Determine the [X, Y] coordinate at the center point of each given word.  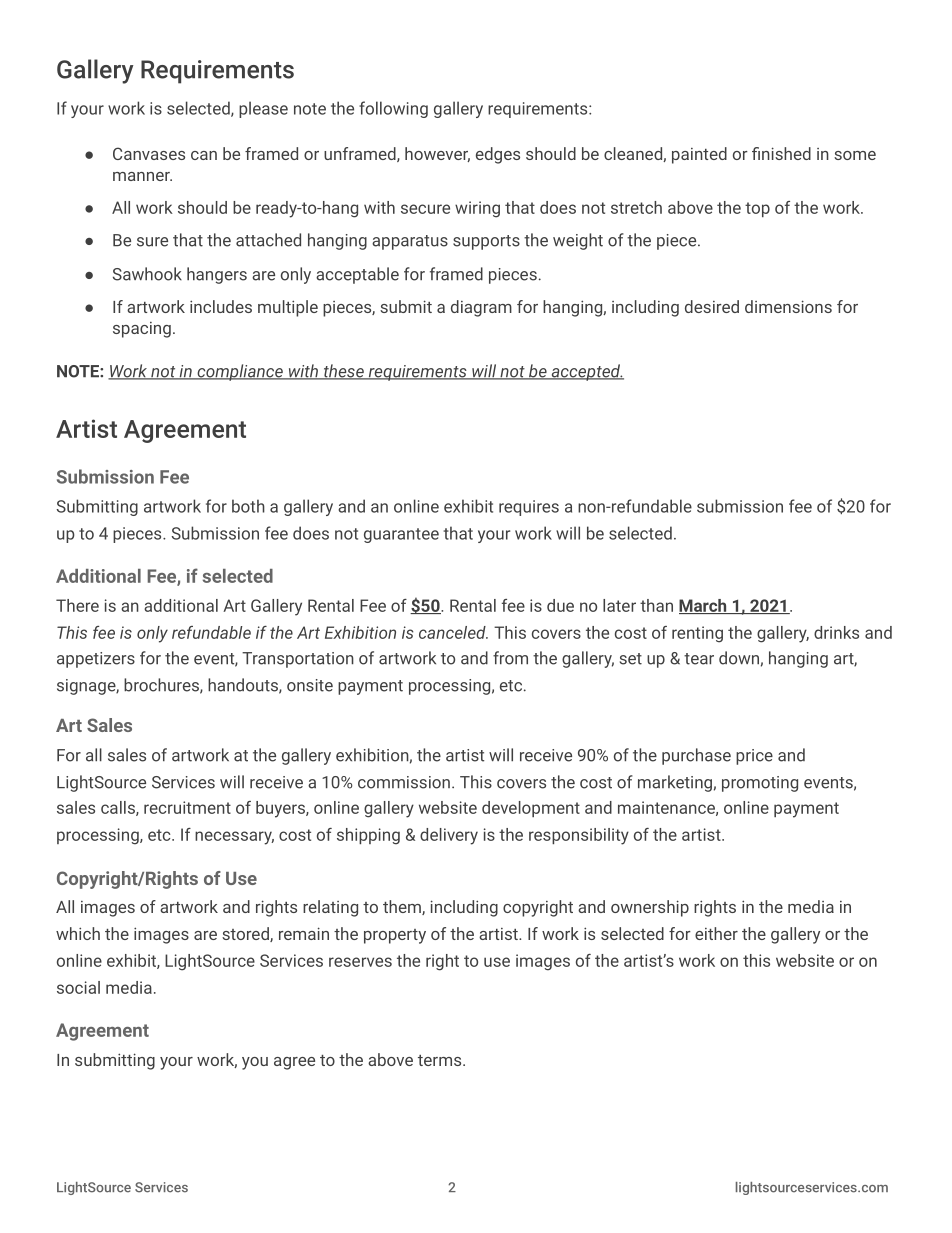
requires [529, 508]
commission [404, 782]
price [754, 757]
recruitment [187, 807]
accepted [586, 372]
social [78, 987]
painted [699, 155]
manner [142, 176]
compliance [240, 372]
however [437, 154]
